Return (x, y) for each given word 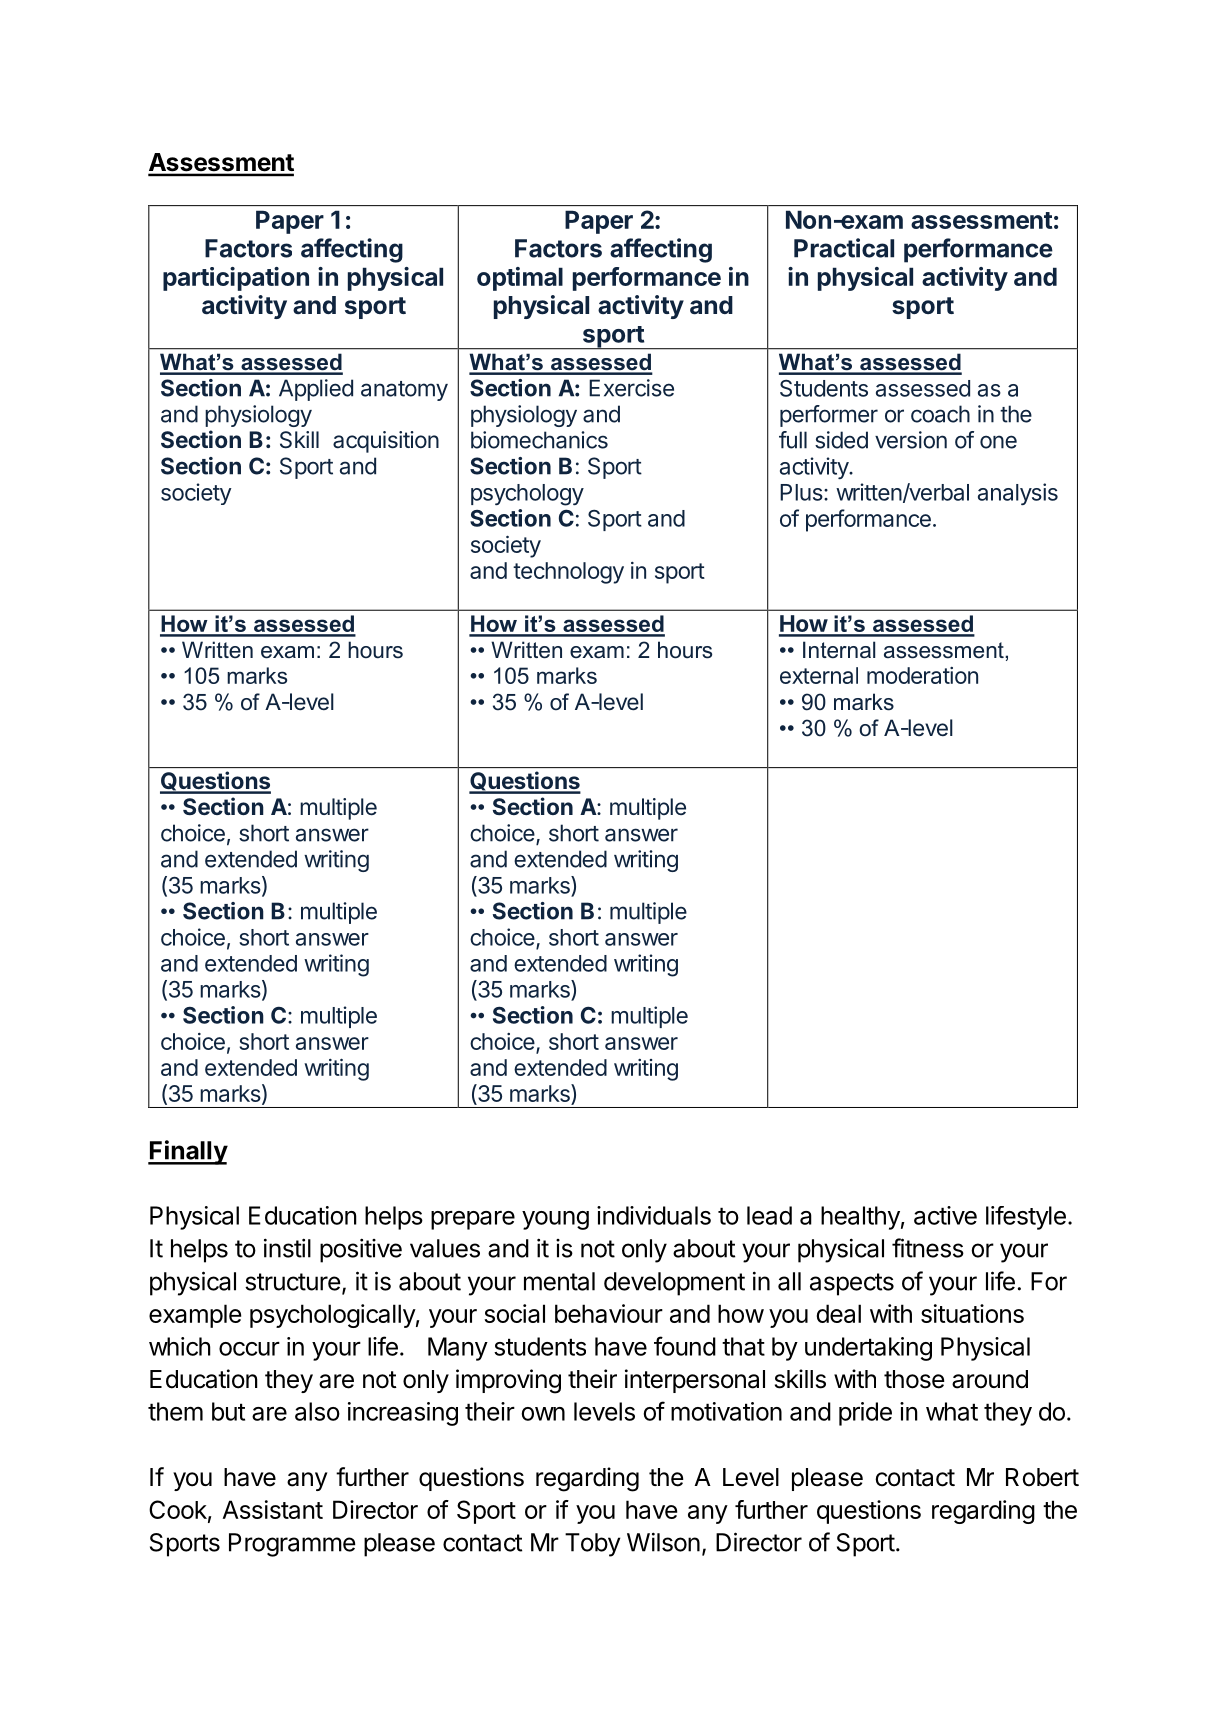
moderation (922, 675)
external (819, 675)
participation (236, 279)
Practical (844, 248)
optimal (520, 279)
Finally (188, 1152)
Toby (593, 1545)
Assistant (273, 1509)
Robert (1042, 1477)
